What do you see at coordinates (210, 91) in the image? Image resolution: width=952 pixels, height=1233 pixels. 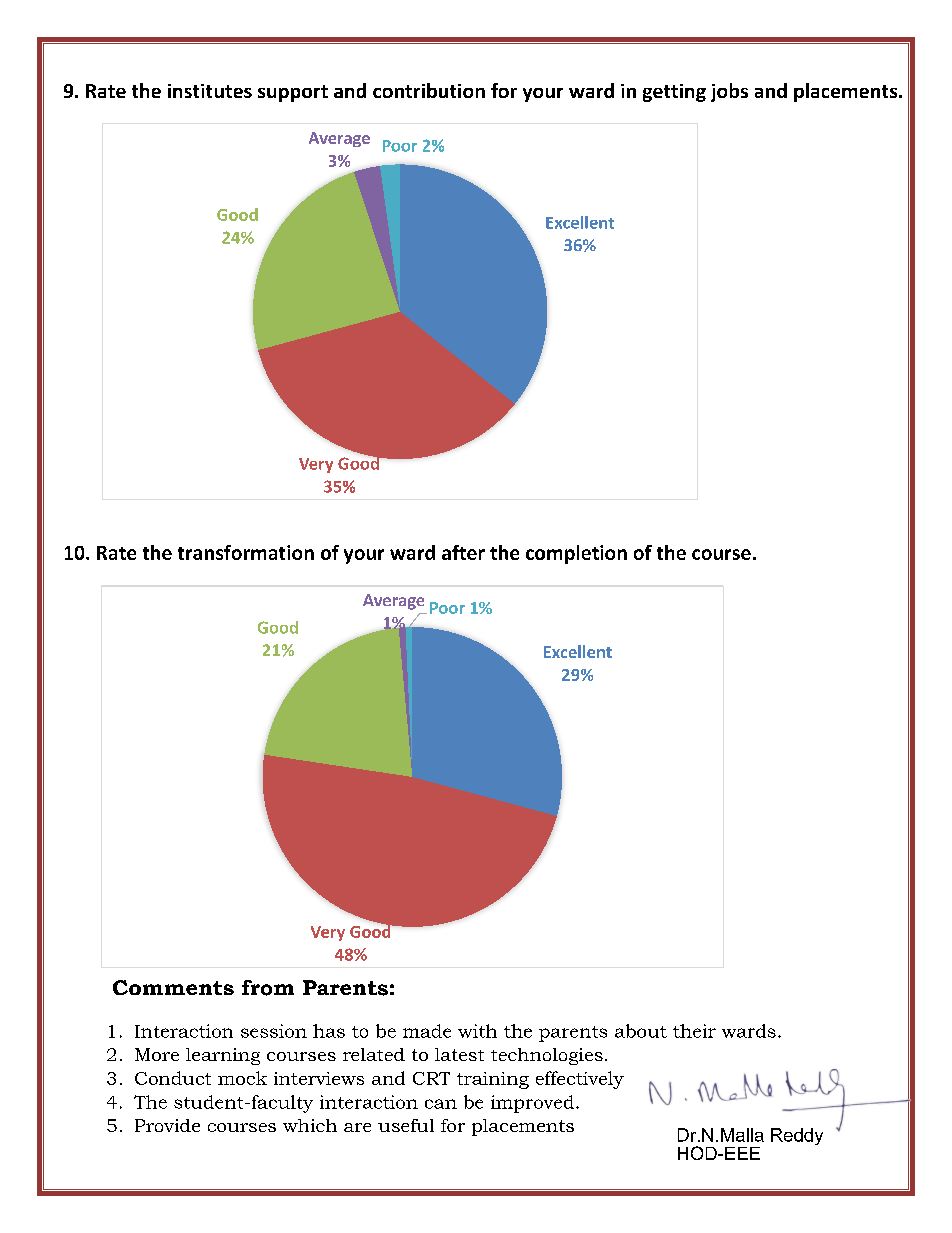 I see `institutes` at bounding box center [210, 91].
